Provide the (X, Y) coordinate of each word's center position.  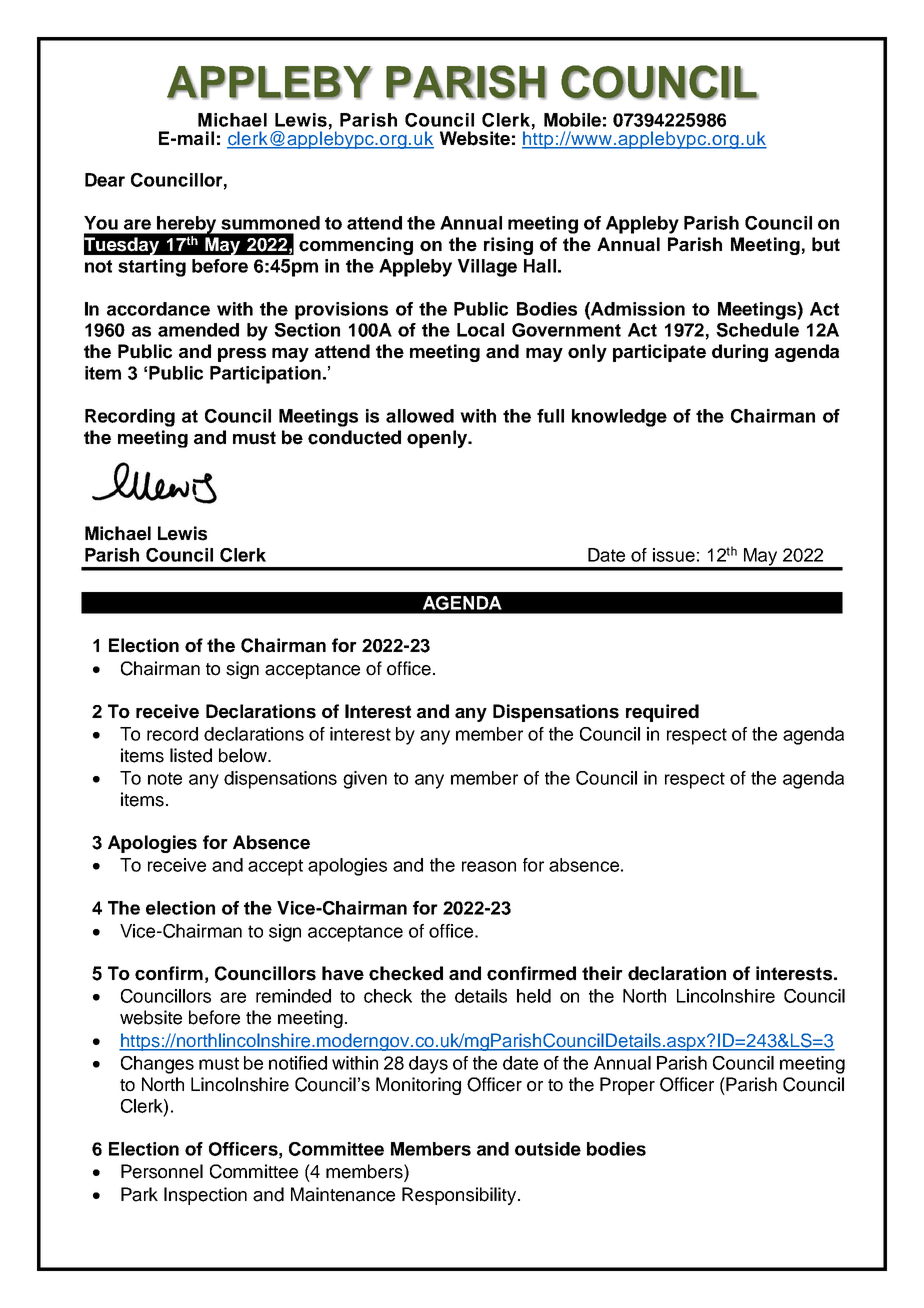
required (662, 713)
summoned (270, 223)
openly (438, 439)
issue (674, 555)
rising (508, 246)
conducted (354, 437)
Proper (627, 1086)
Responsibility (460, 1196)
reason (489, 866)
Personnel (162, 1171)
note (165, 778)
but (826, 244)
